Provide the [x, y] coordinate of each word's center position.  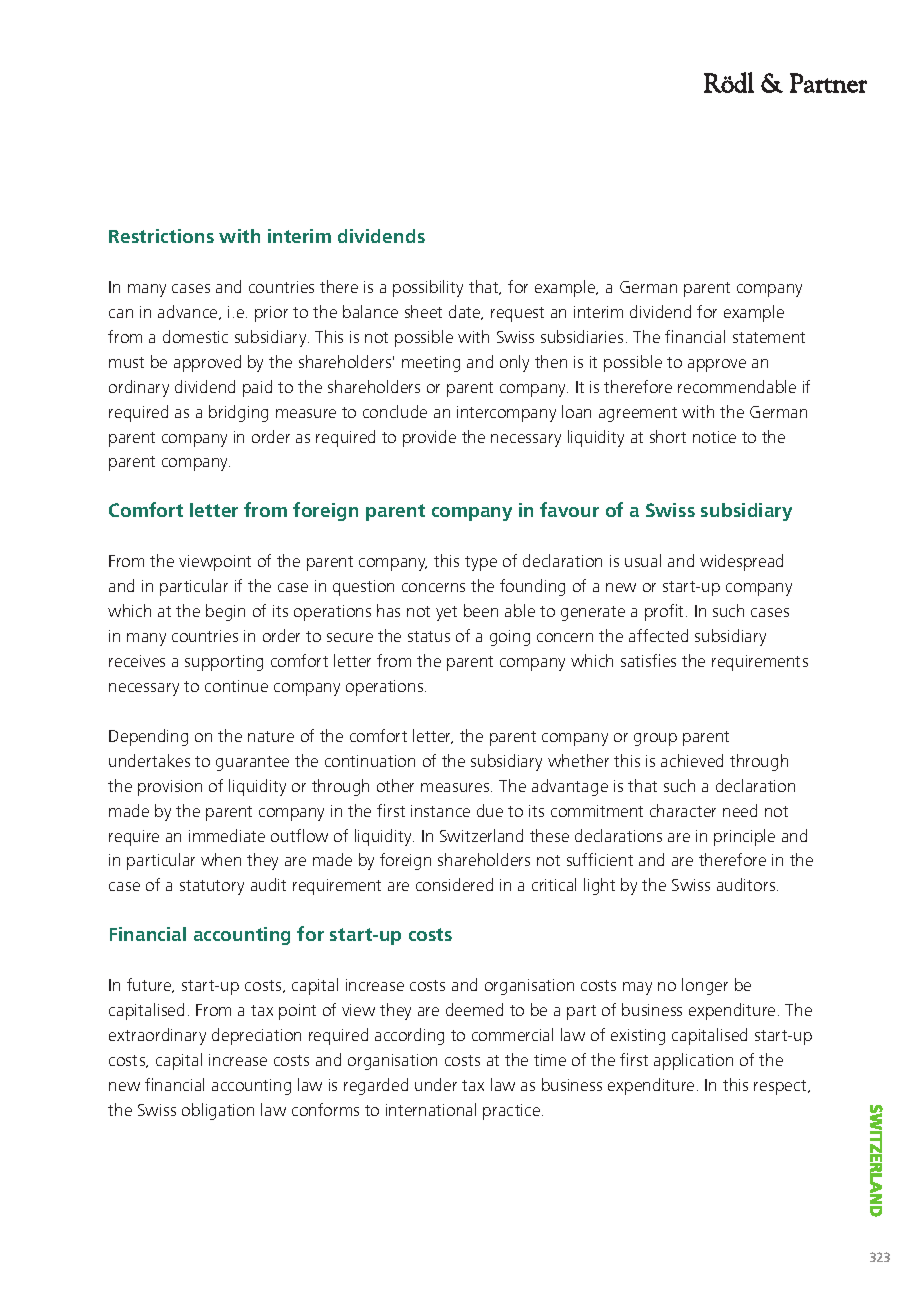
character [683, 810]
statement [769, 337]
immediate [227, 835]
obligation [218, 1111]
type [481, 563]
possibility [428, 288]
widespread [741, 562]
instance [440, 811]
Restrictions [161, 236]
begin [225, 612]
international [431, 1109]
